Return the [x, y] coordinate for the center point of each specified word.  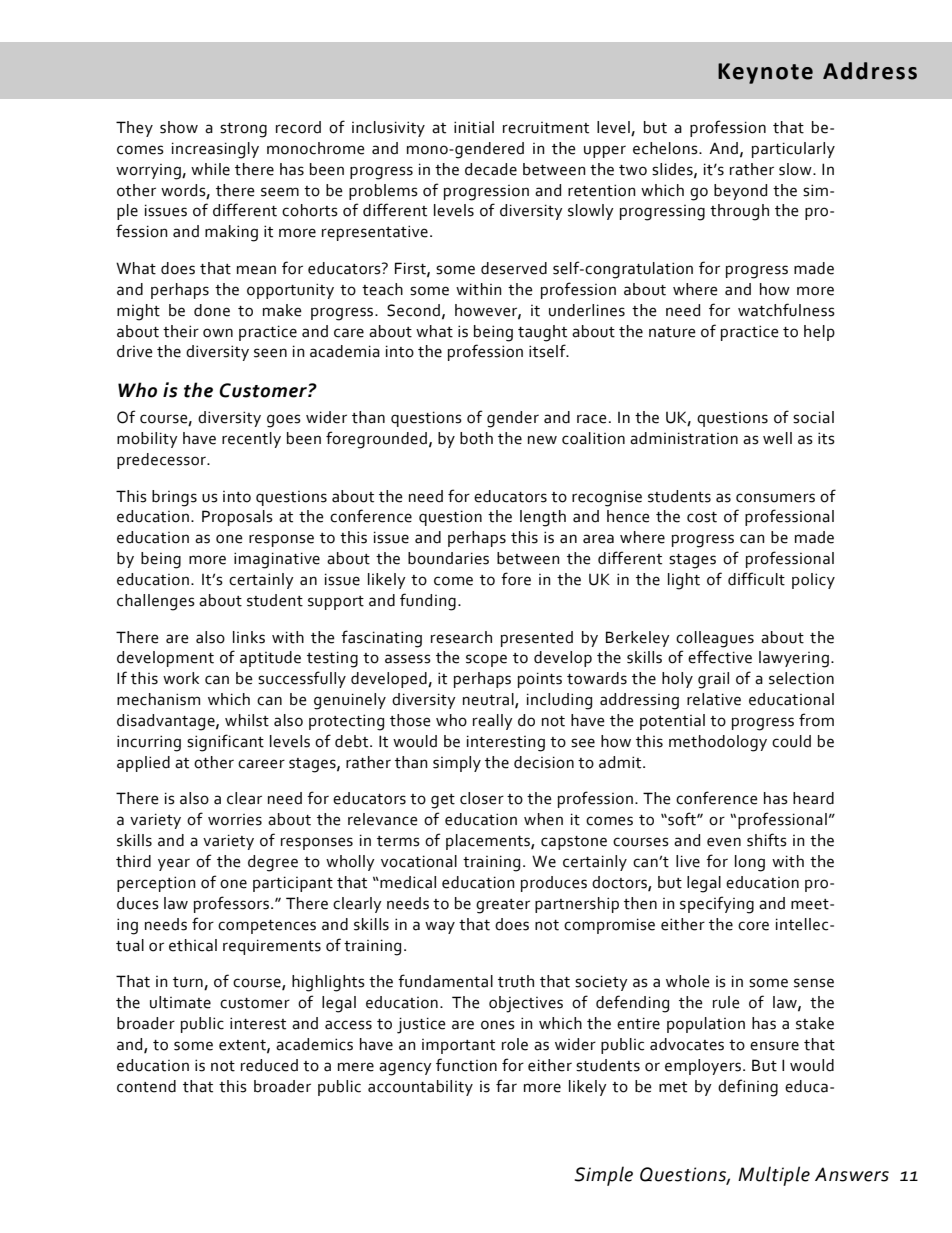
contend [146, 1086]
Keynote [765, 73]
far [506, 1086]
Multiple [774, 1176]
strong [243, 130]
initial [474, 127]
